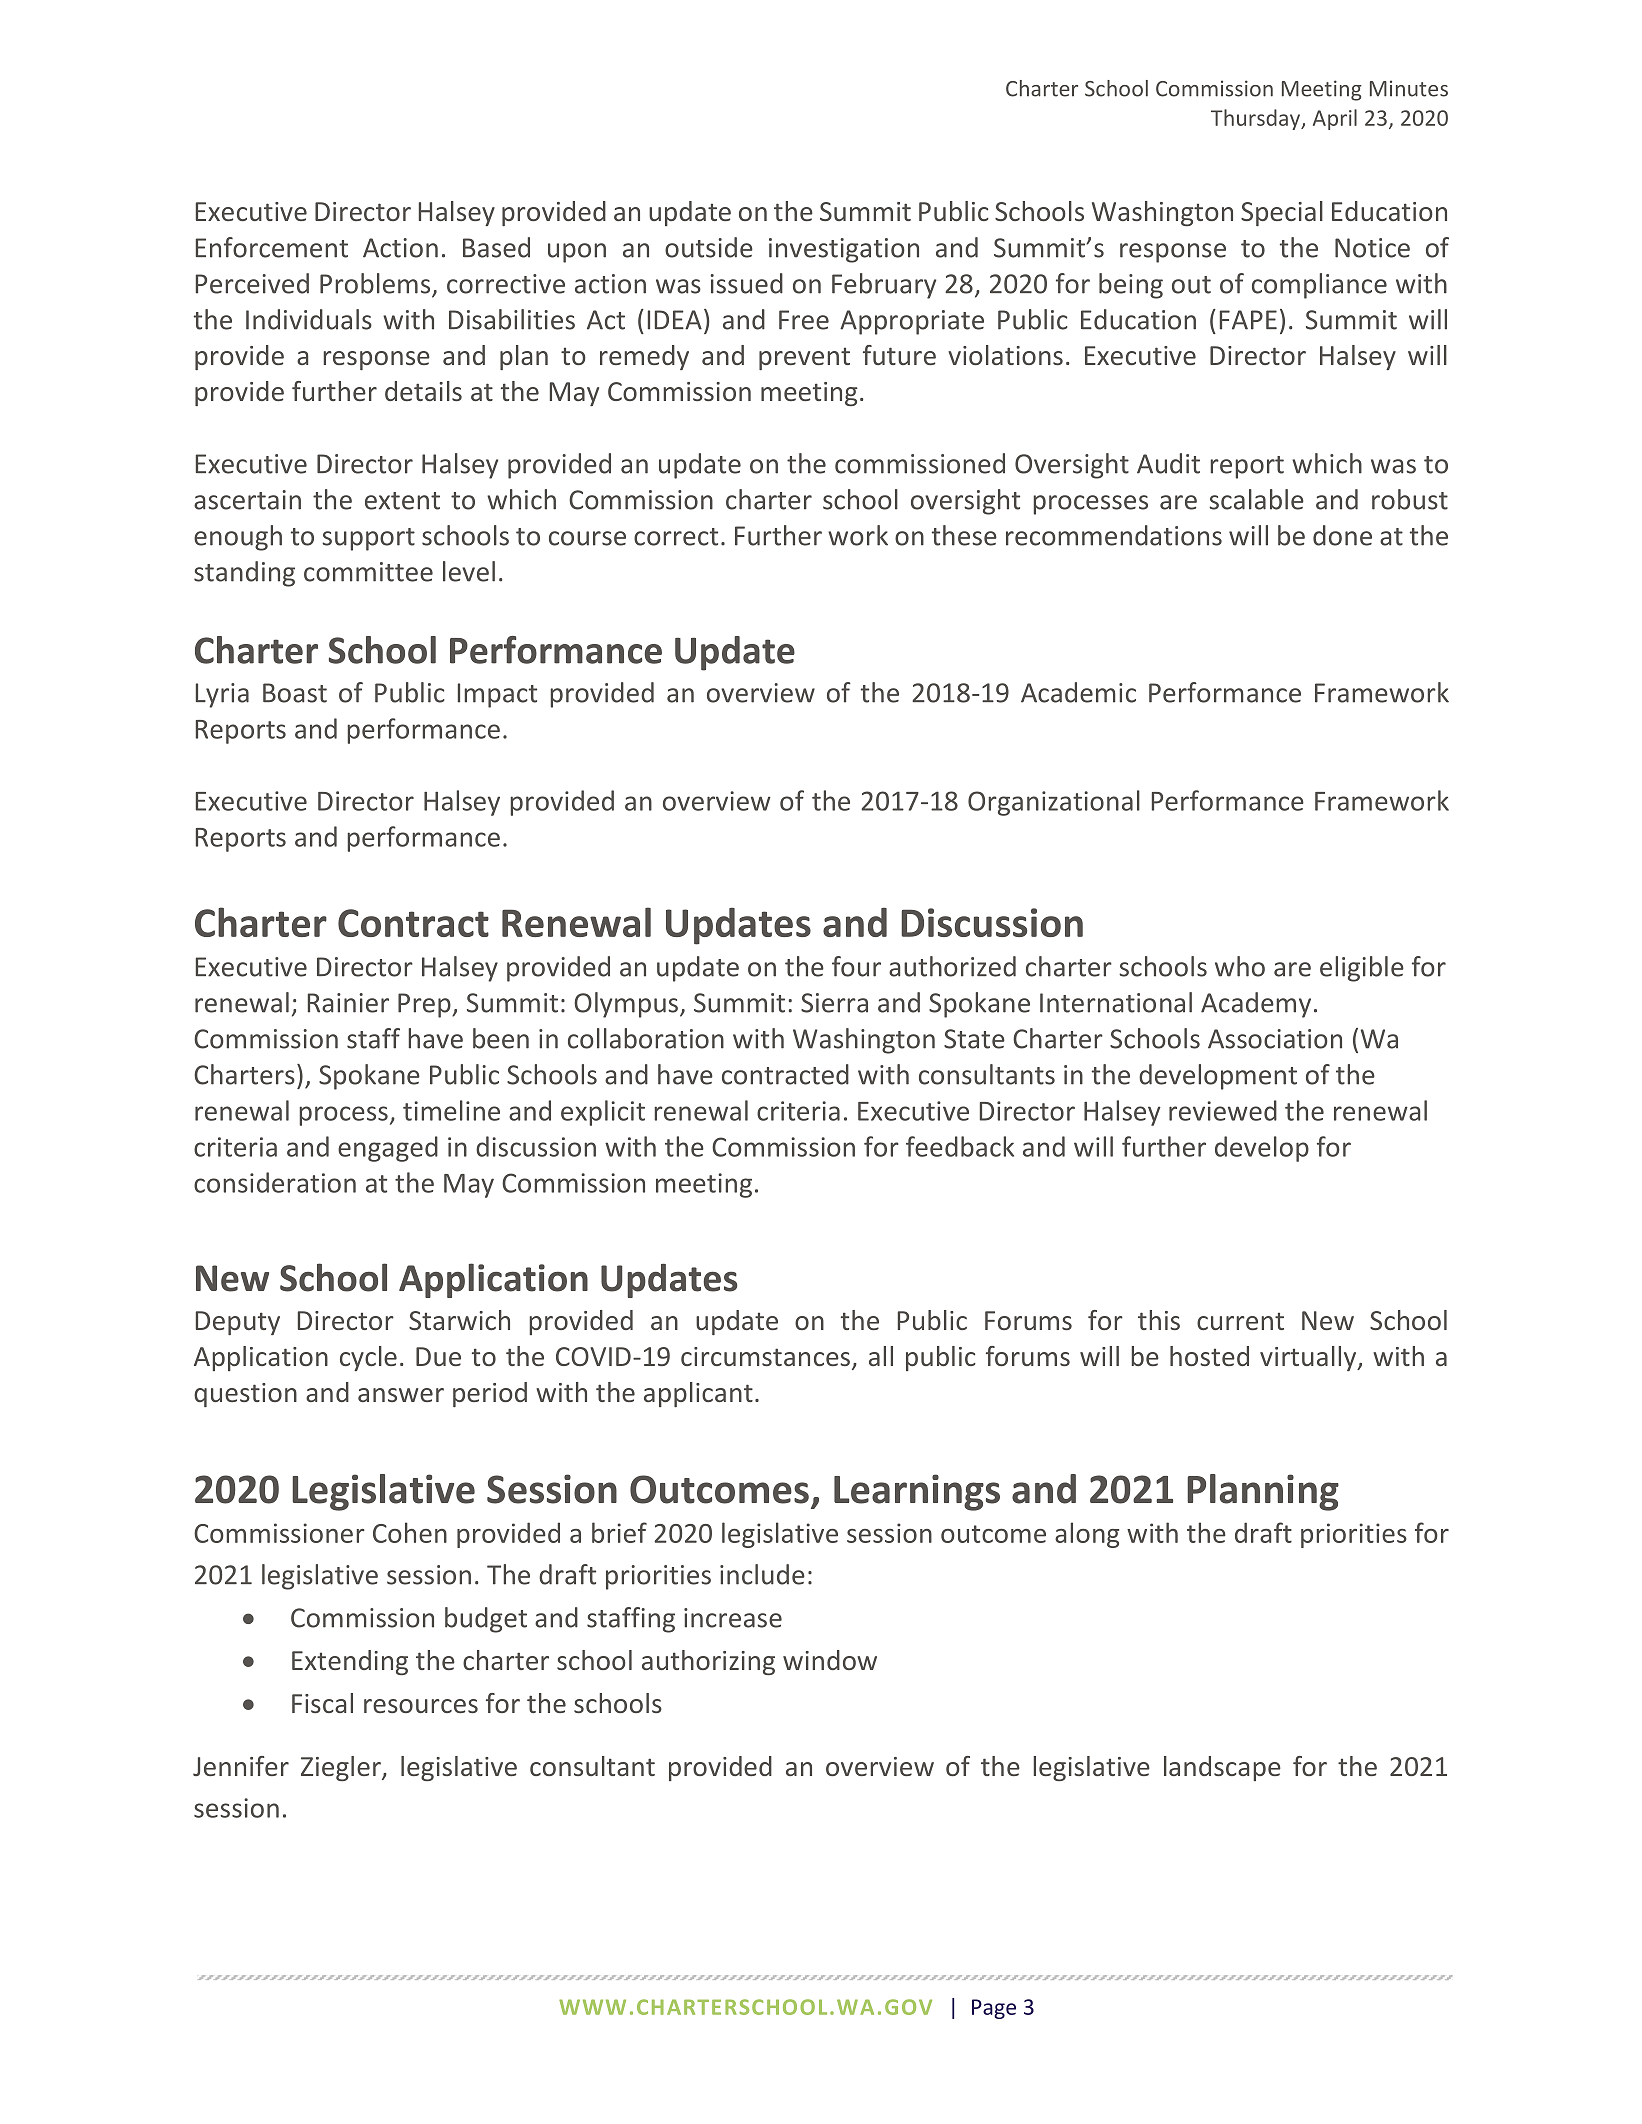  What do you see at coordinates (1222, 1768) in the page?
I see `landscape` at bounding box center [1222, 1768].
